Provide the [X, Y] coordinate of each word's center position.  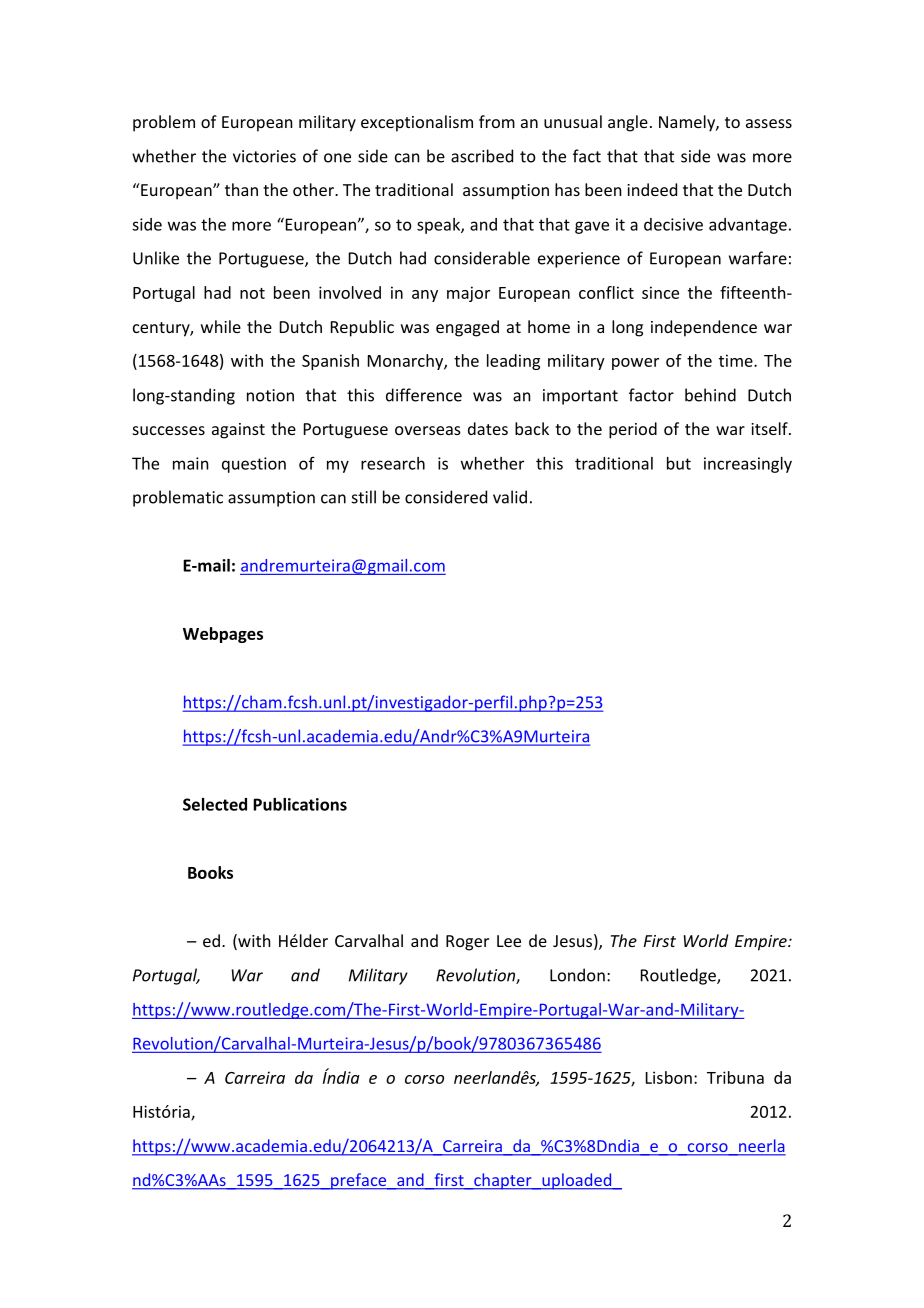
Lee [509, 941]
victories [264, 156]
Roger [467, 943]
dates [488, 428]
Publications [300, 804]
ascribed [482, 156]
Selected [215, 804]
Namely [688, 123]
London [577, 975]
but [679, 463]
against [238, 431]
